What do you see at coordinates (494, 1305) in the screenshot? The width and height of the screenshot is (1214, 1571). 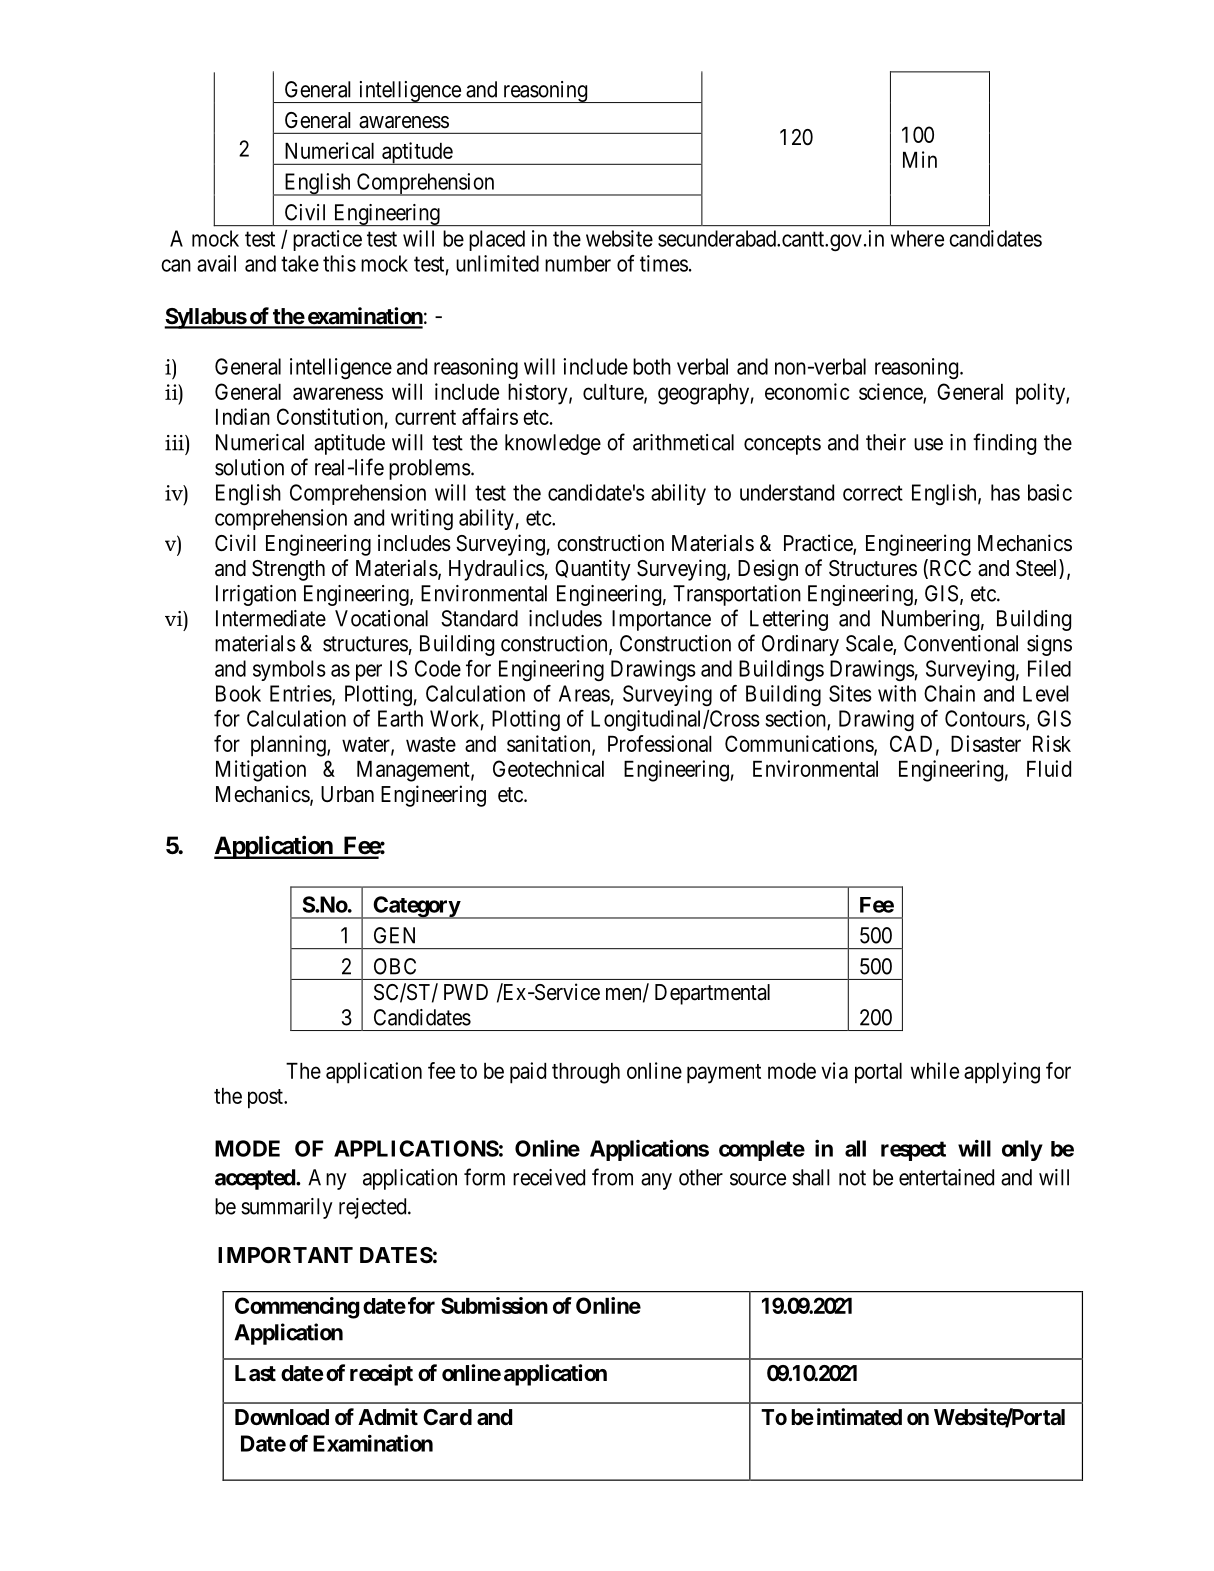 I see `Submission` at bounding box center [494, 1305].
